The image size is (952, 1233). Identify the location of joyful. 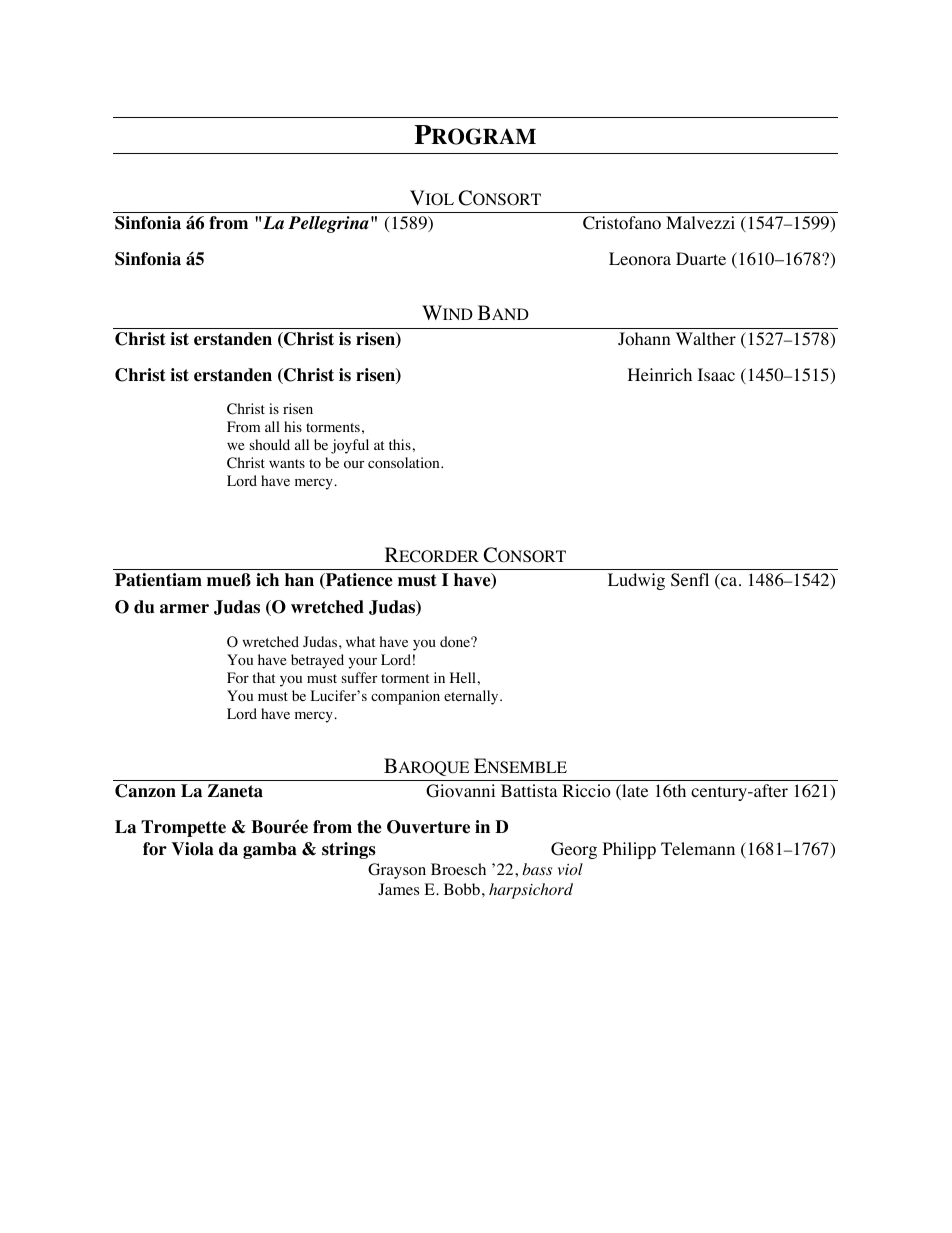
(350, 446).
